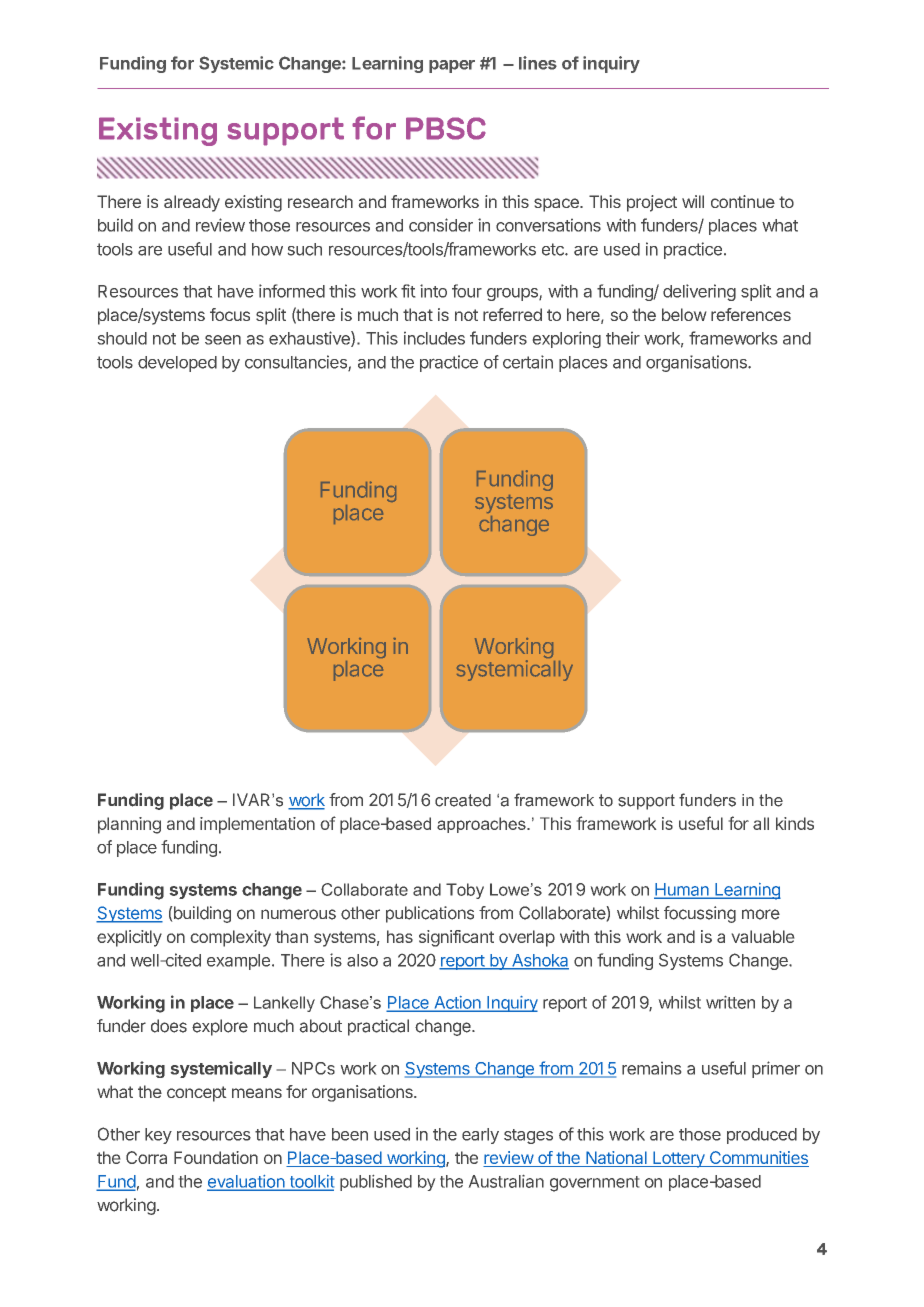 Image resolution: width=924 pixels, height=1307 pixels. I want to click on Foundation, so click(216, 1157).
